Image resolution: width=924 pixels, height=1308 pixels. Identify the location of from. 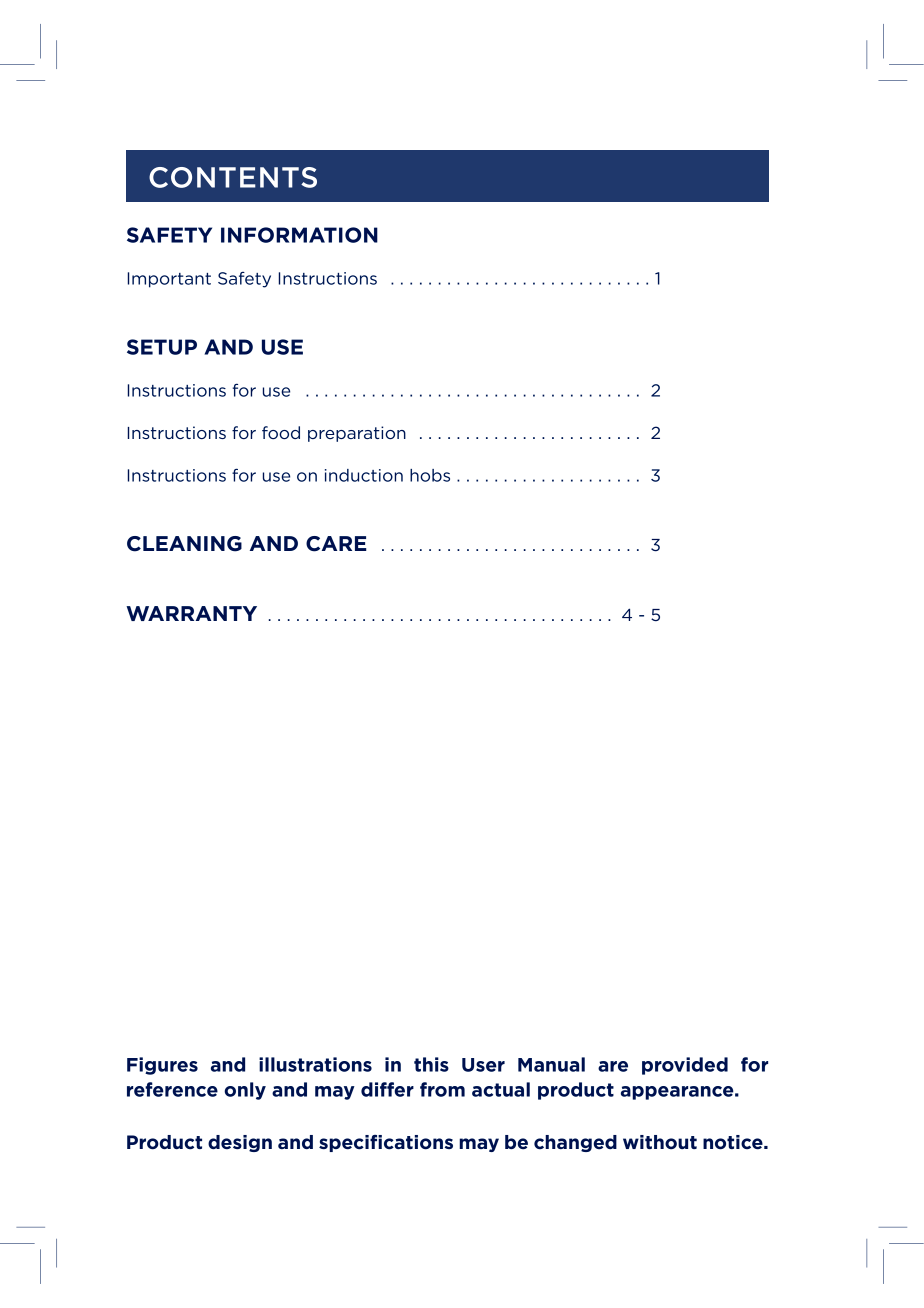
(442, 1089).
